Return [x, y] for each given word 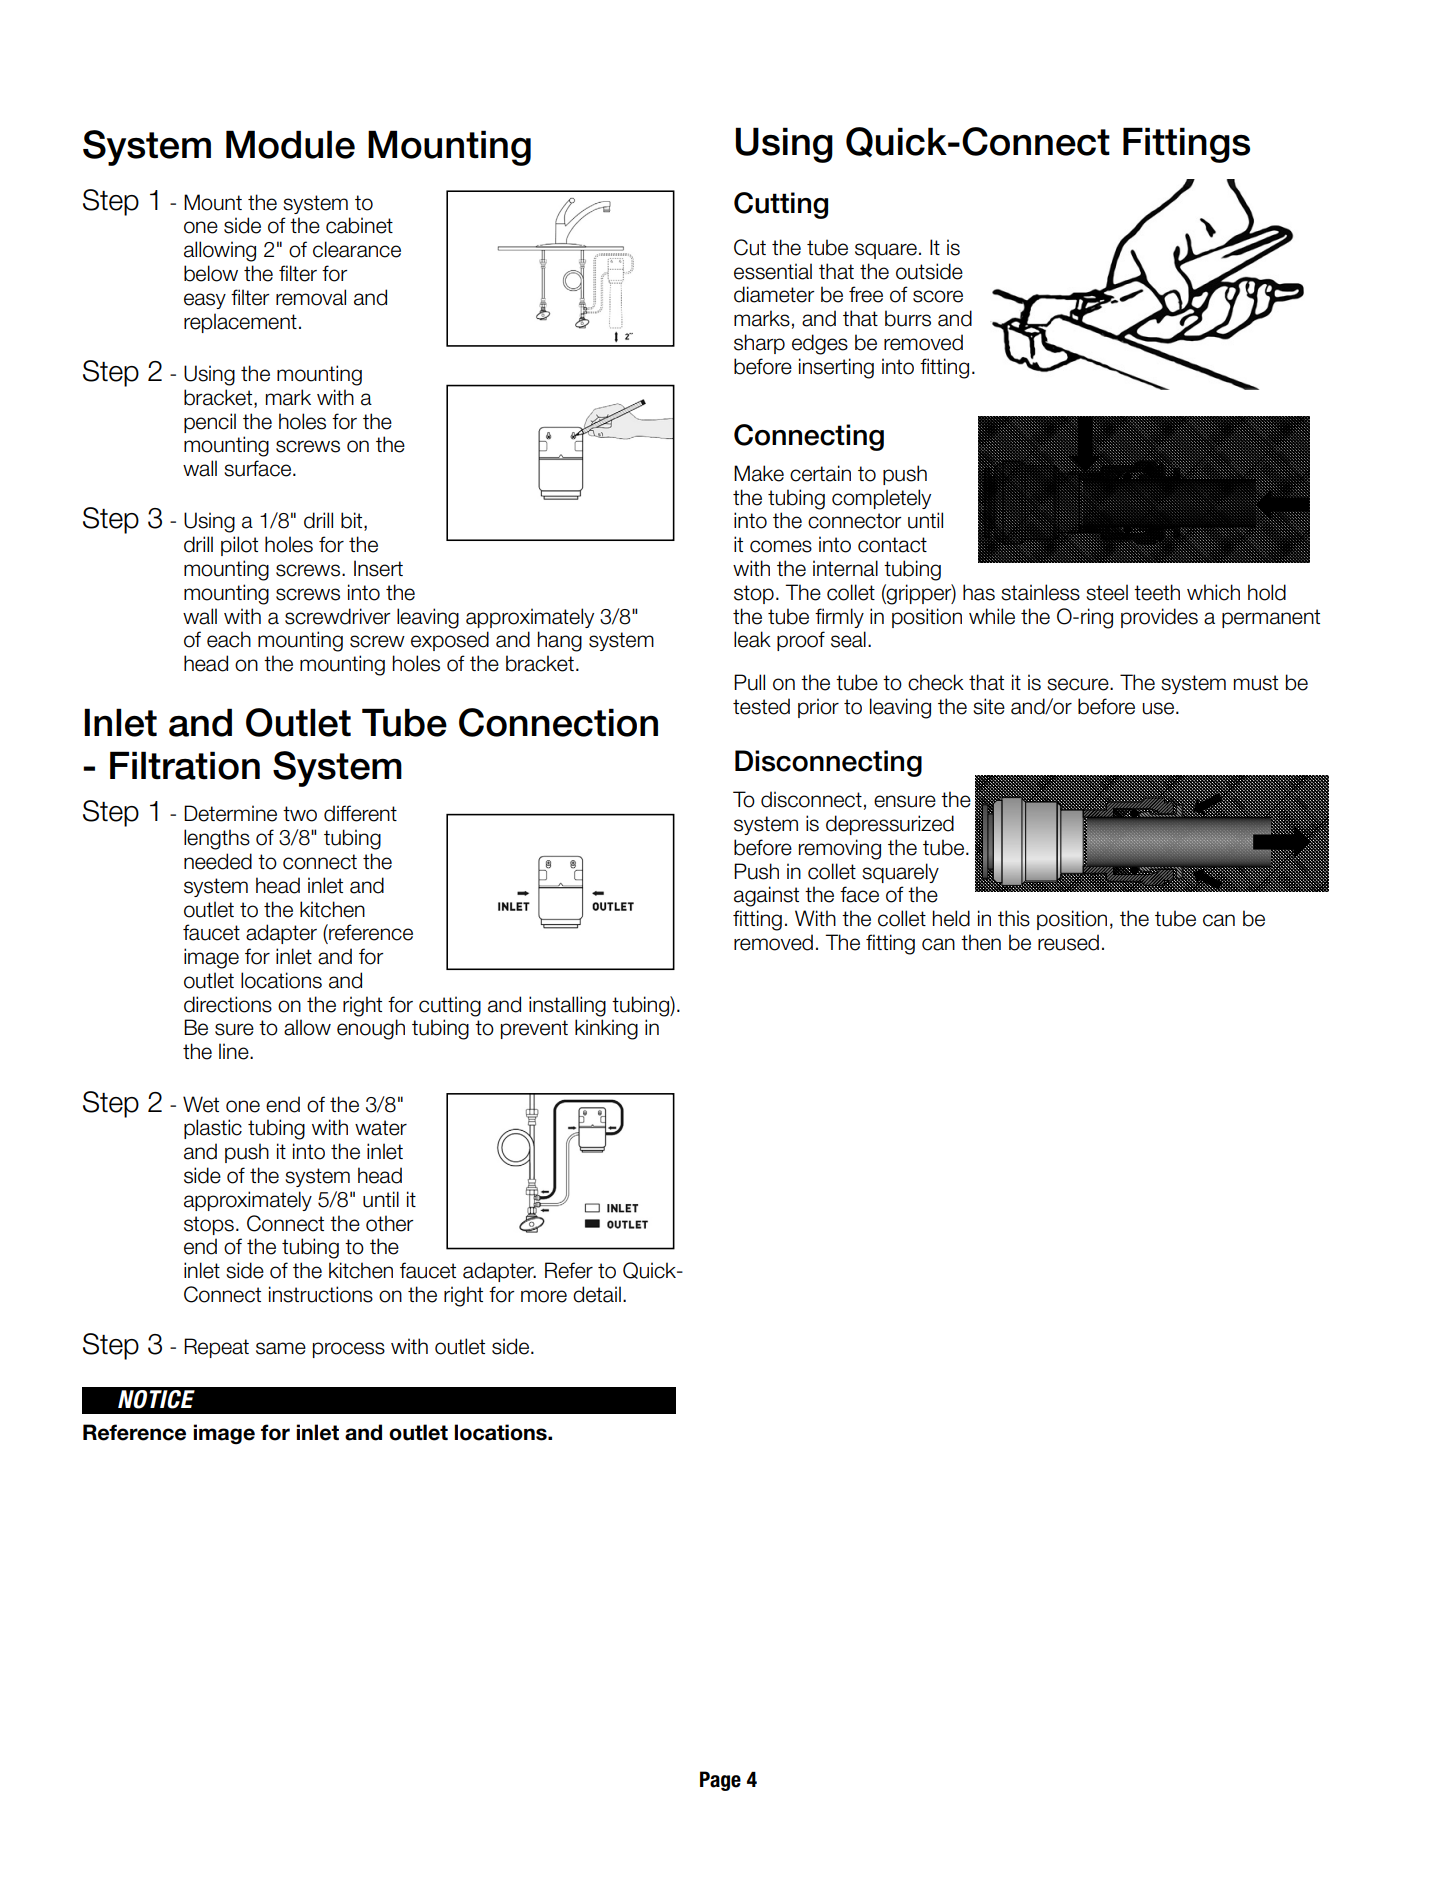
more [544, 1296]
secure [1079, 684]
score [938, 296]
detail [597, 1294]
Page [720, 1781]
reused [1068, 942]
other [390, 1223]
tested [761, 706]
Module [290, 144]
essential [773, 271]
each [229, 639]
